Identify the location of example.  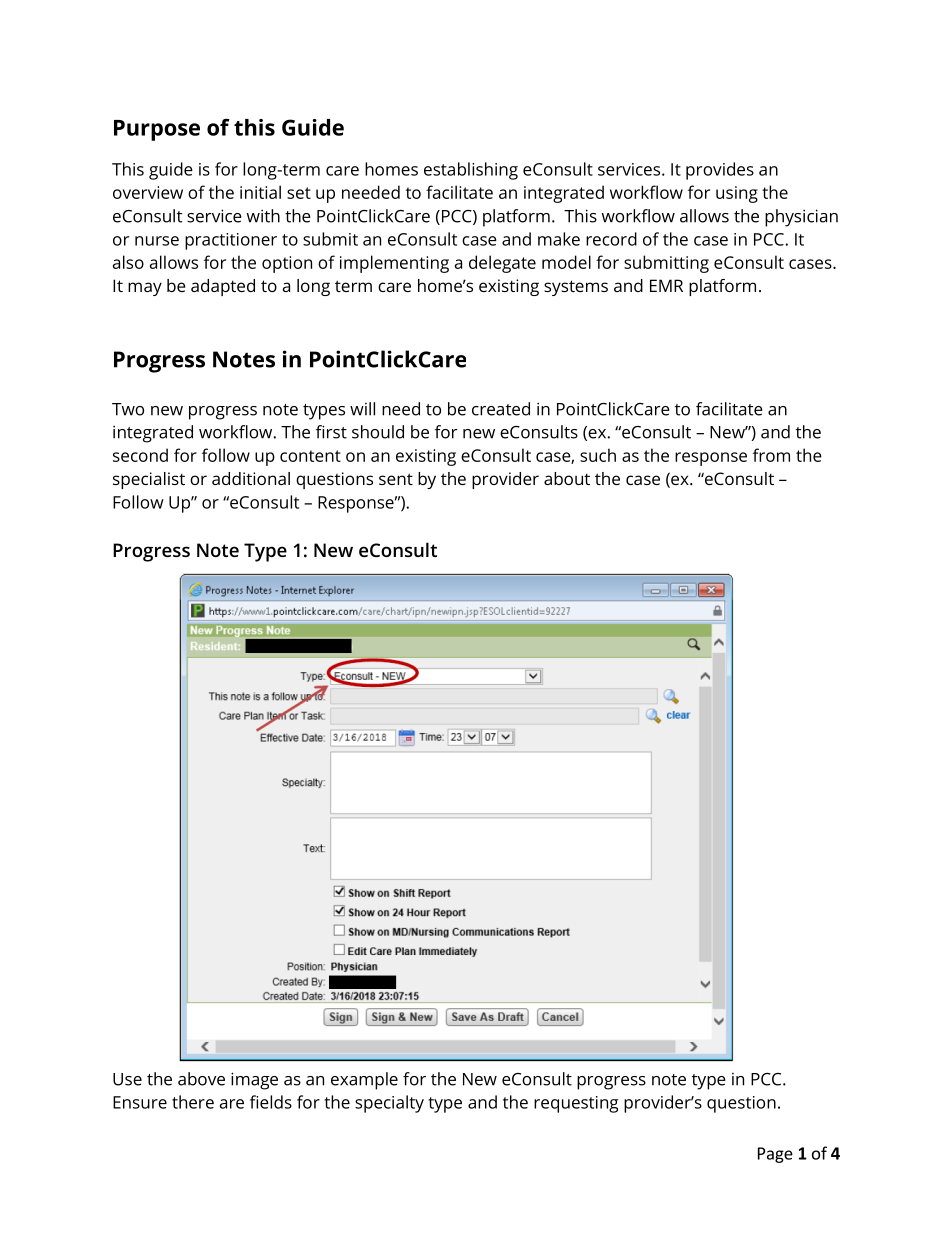
(364, 1081).
